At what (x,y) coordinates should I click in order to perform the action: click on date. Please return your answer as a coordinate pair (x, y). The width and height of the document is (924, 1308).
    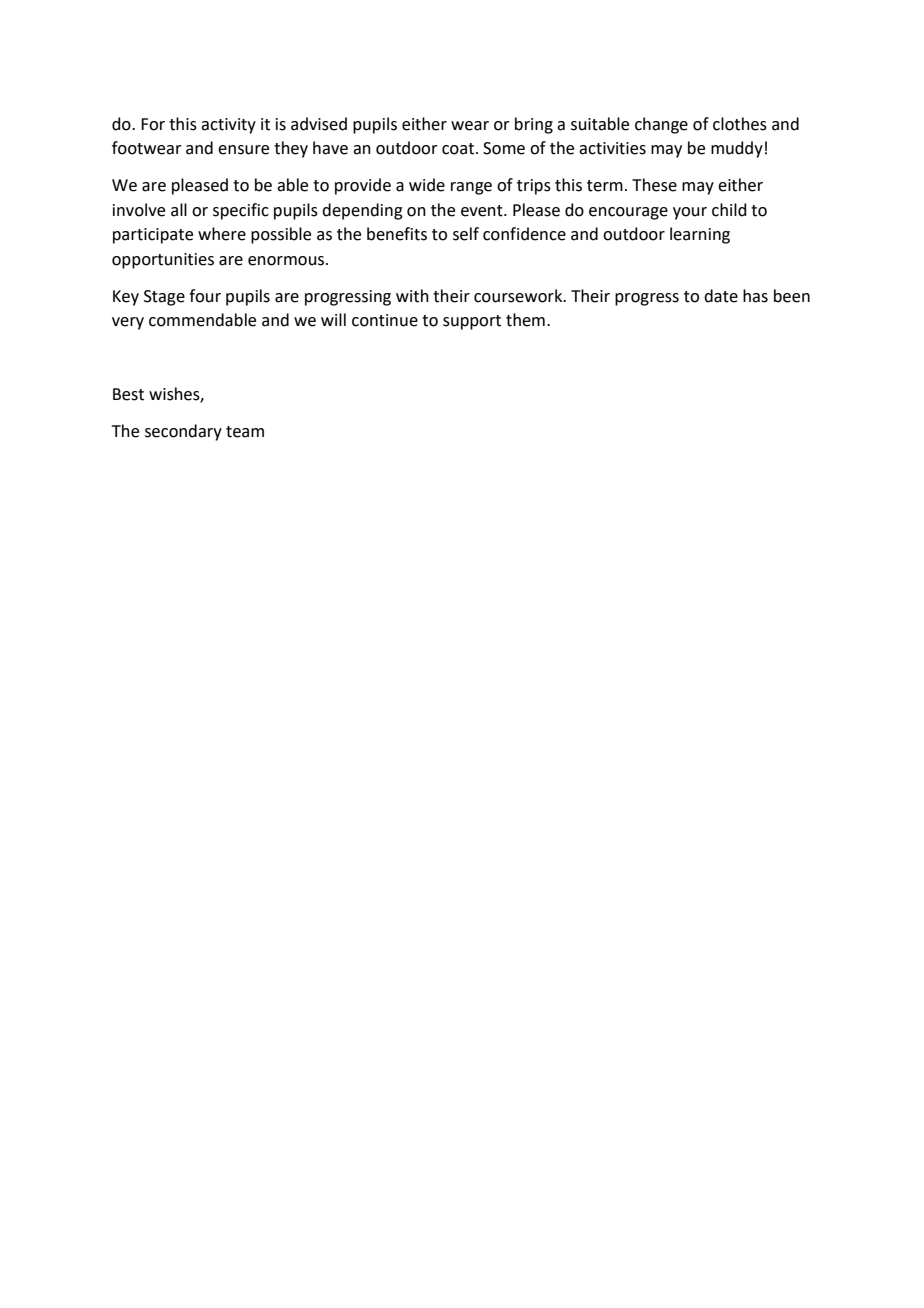
    Looking at the image, I should click on (721, 296).
